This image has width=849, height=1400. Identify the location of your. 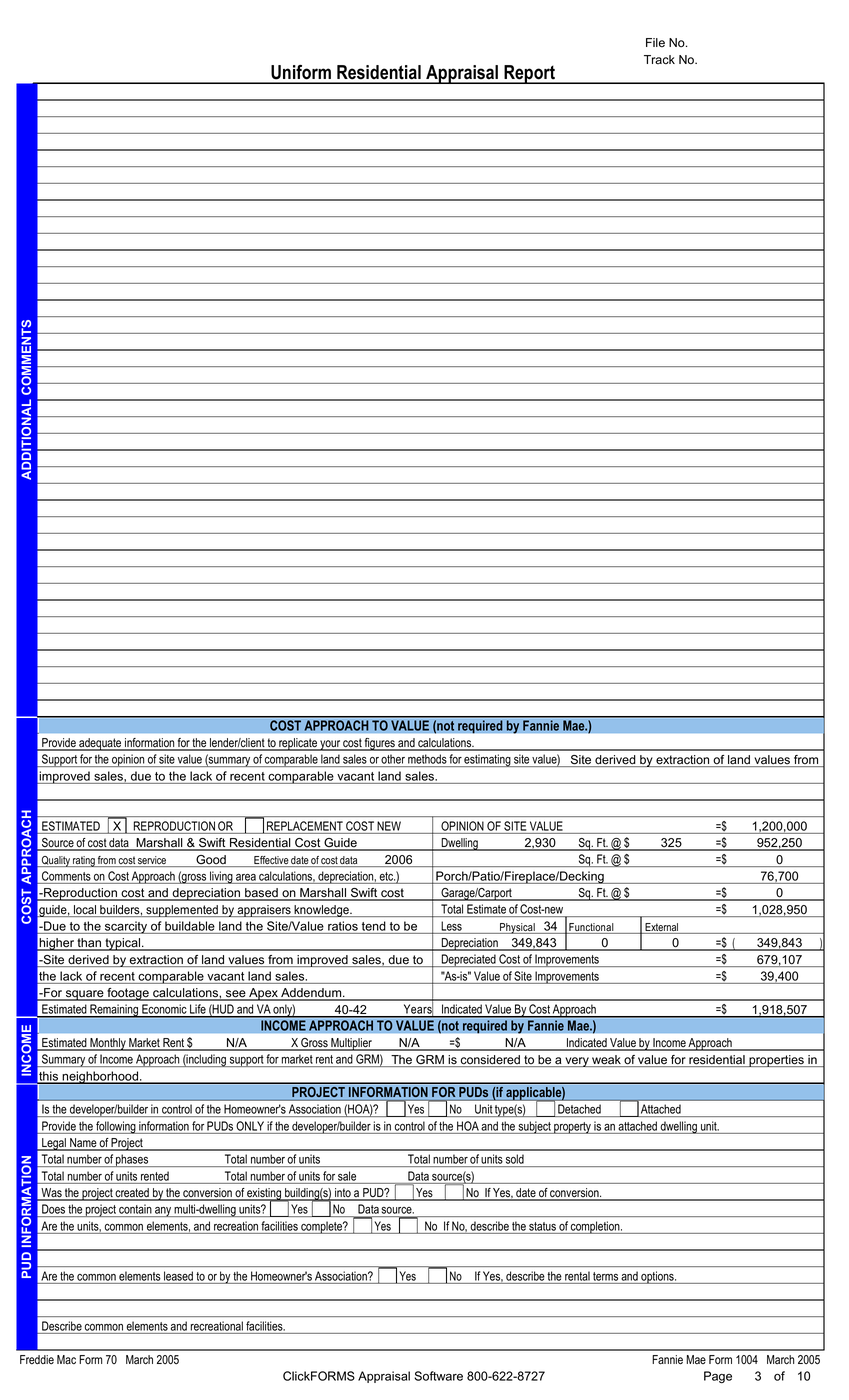
(330, 745).
